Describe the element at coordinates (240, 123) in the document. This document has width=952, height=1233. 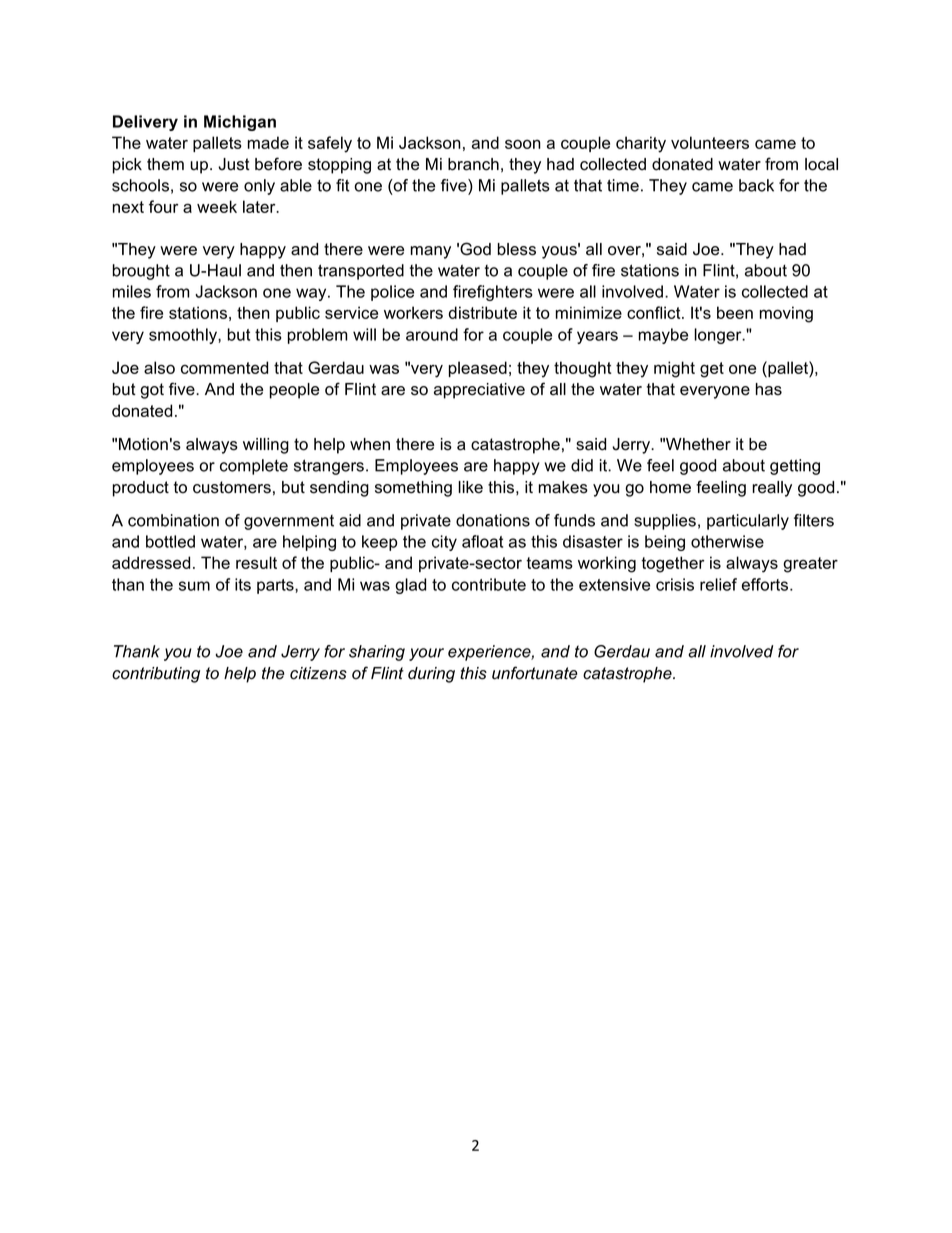
I see `Michigan` at that location.
